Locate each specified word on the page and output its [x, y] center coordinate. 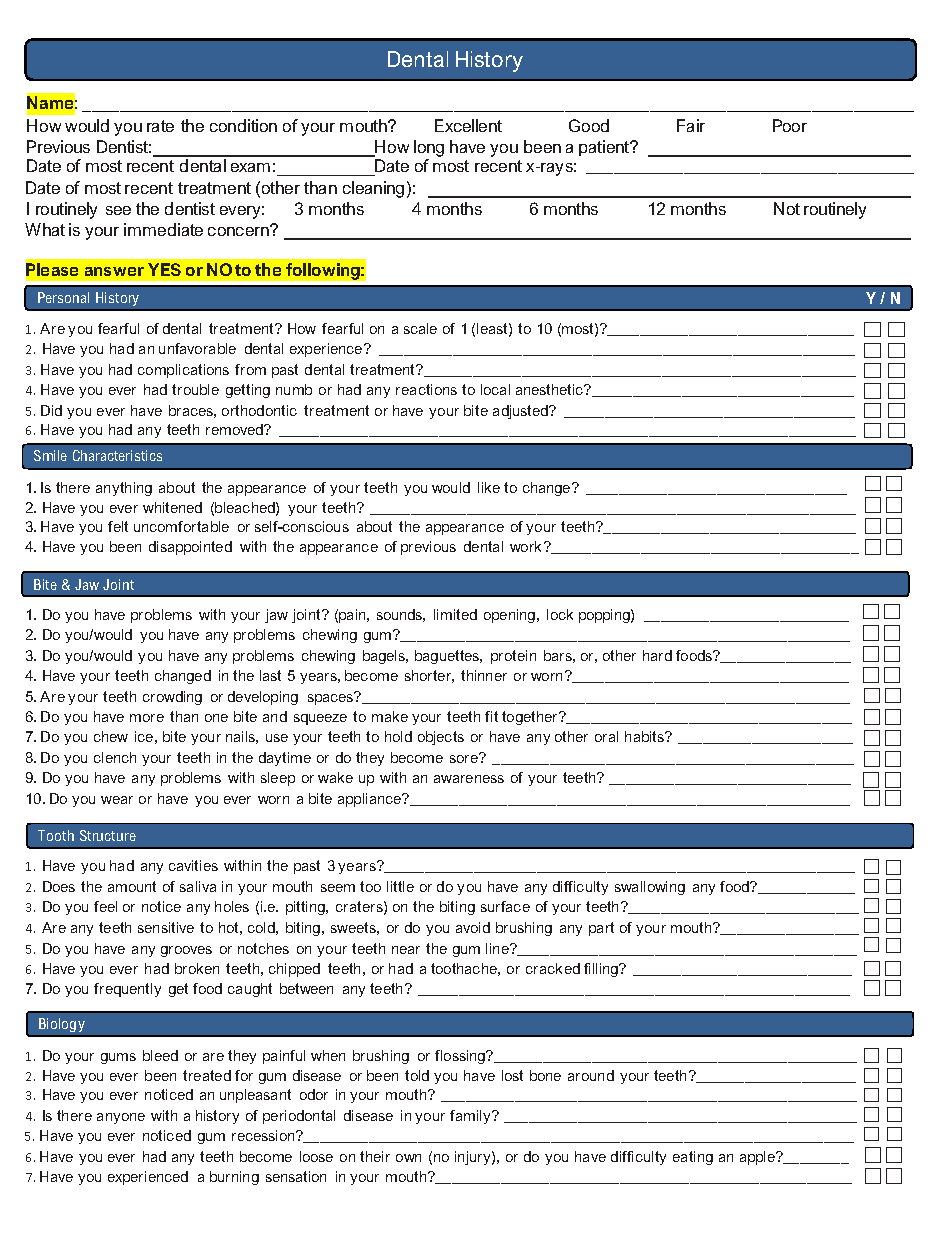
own [408, 1158]
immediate [163, 229]
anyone [121, 1118]
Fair [691, 125]
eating [693, 1158]
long [429, 148]
